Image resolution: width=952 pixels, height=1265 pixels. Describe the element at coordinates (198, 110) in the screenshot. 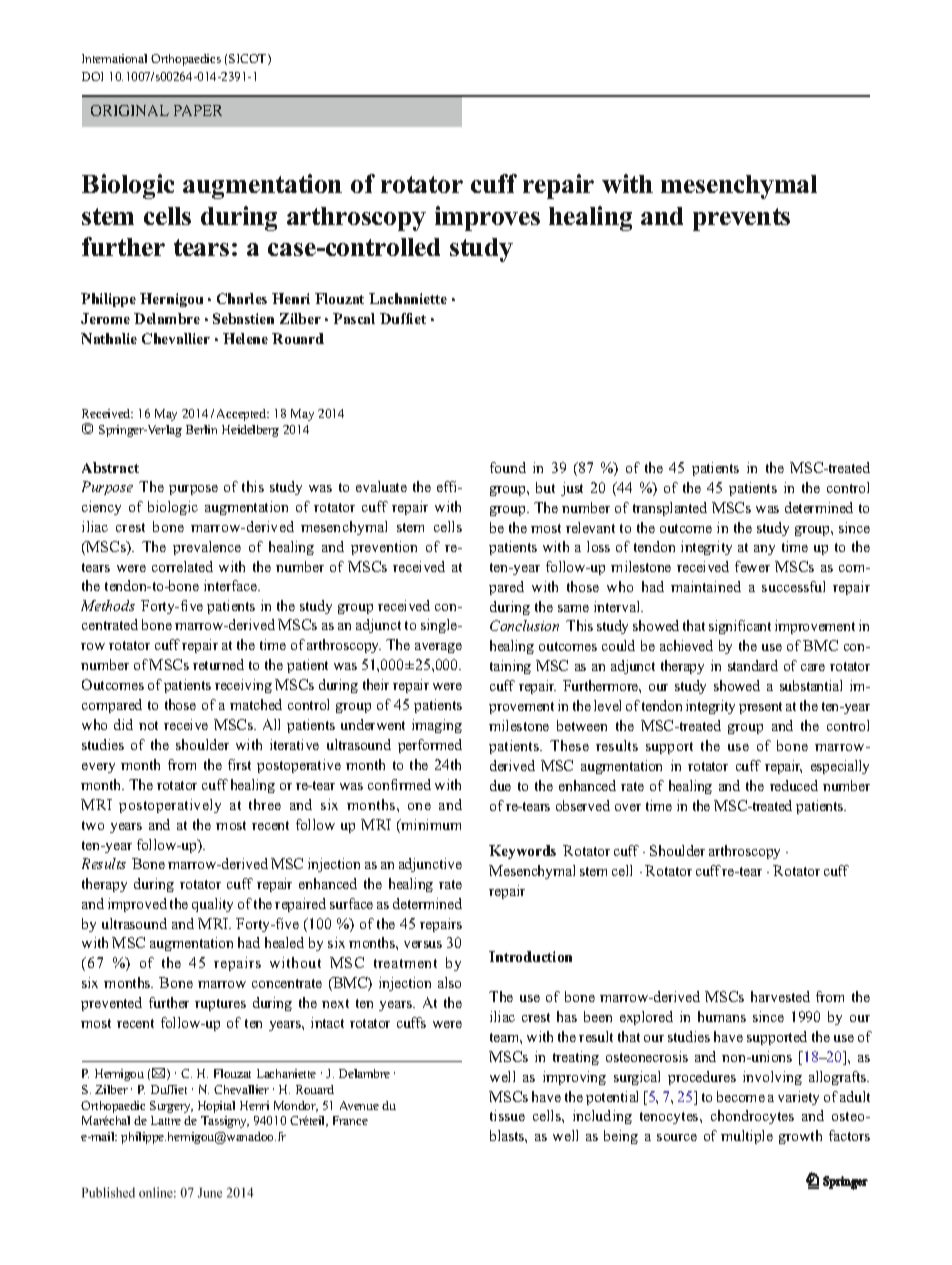

I see `PAPER` at that location.
